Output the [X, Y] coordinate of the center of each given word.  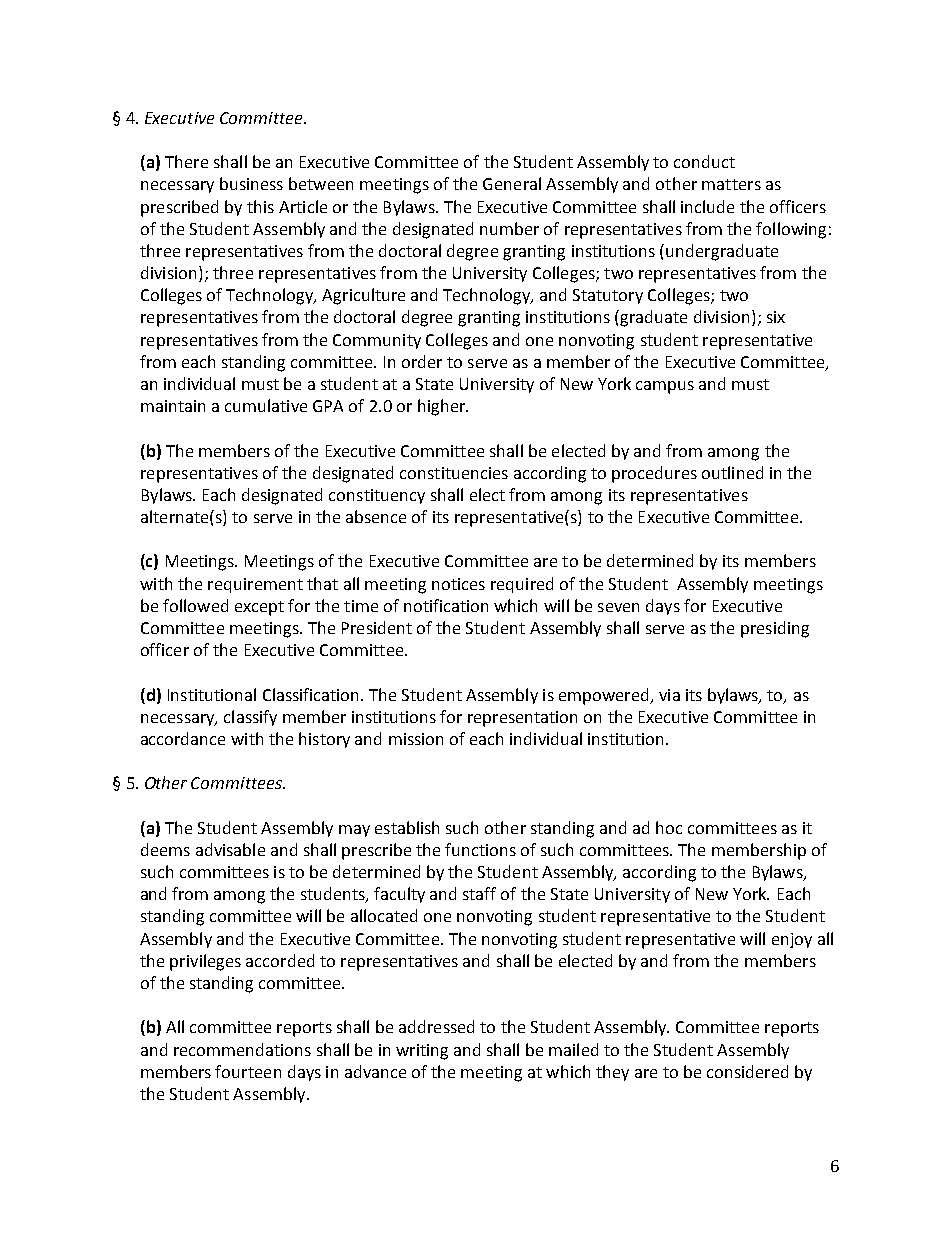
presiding [775, 629]
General [512, 183]
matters [731, 184]
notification [446, 605]
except [259, 608]
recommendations [242, 1049]
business [251, 183]
